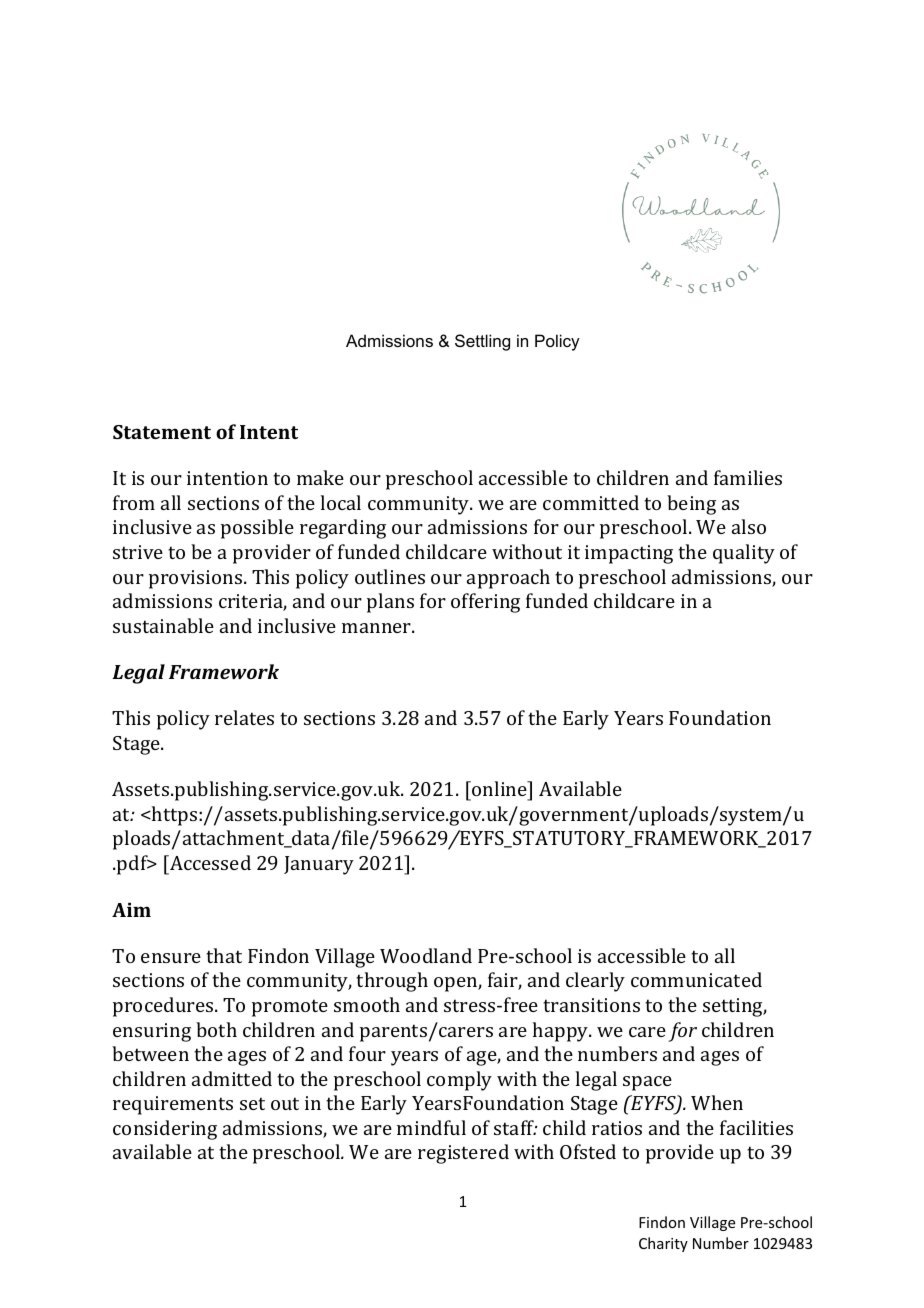  I want to click on online, so click(499, 788).
